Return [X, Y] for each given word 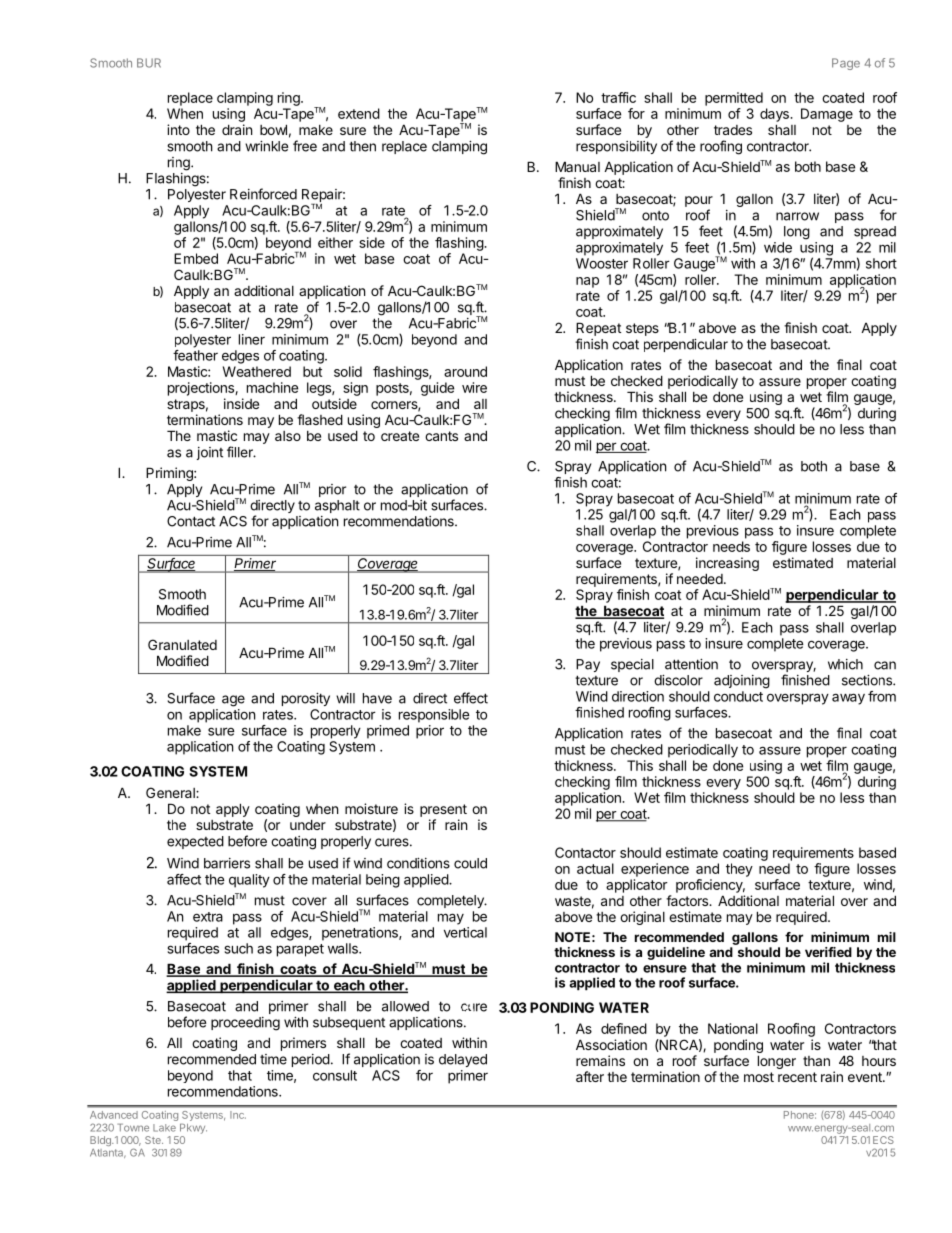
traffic [618, 97]
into [178, 129]
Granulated [182, 644]
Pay [588, 665]
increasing [727, 564]
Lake [164, 1128]
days [775, 115]
